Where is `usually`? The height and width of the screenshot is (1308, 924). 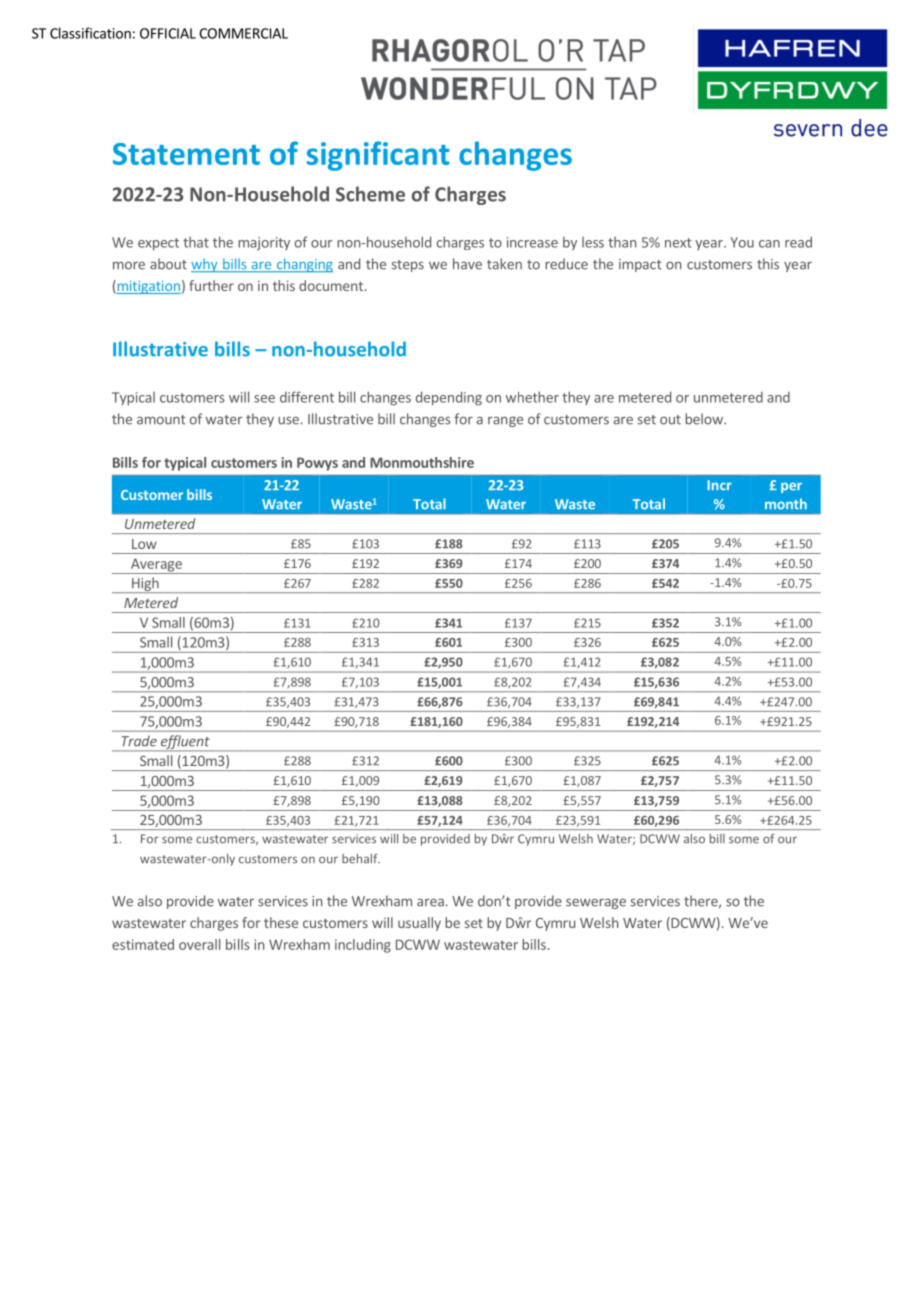
usually is located at coordinates (419, 924).
